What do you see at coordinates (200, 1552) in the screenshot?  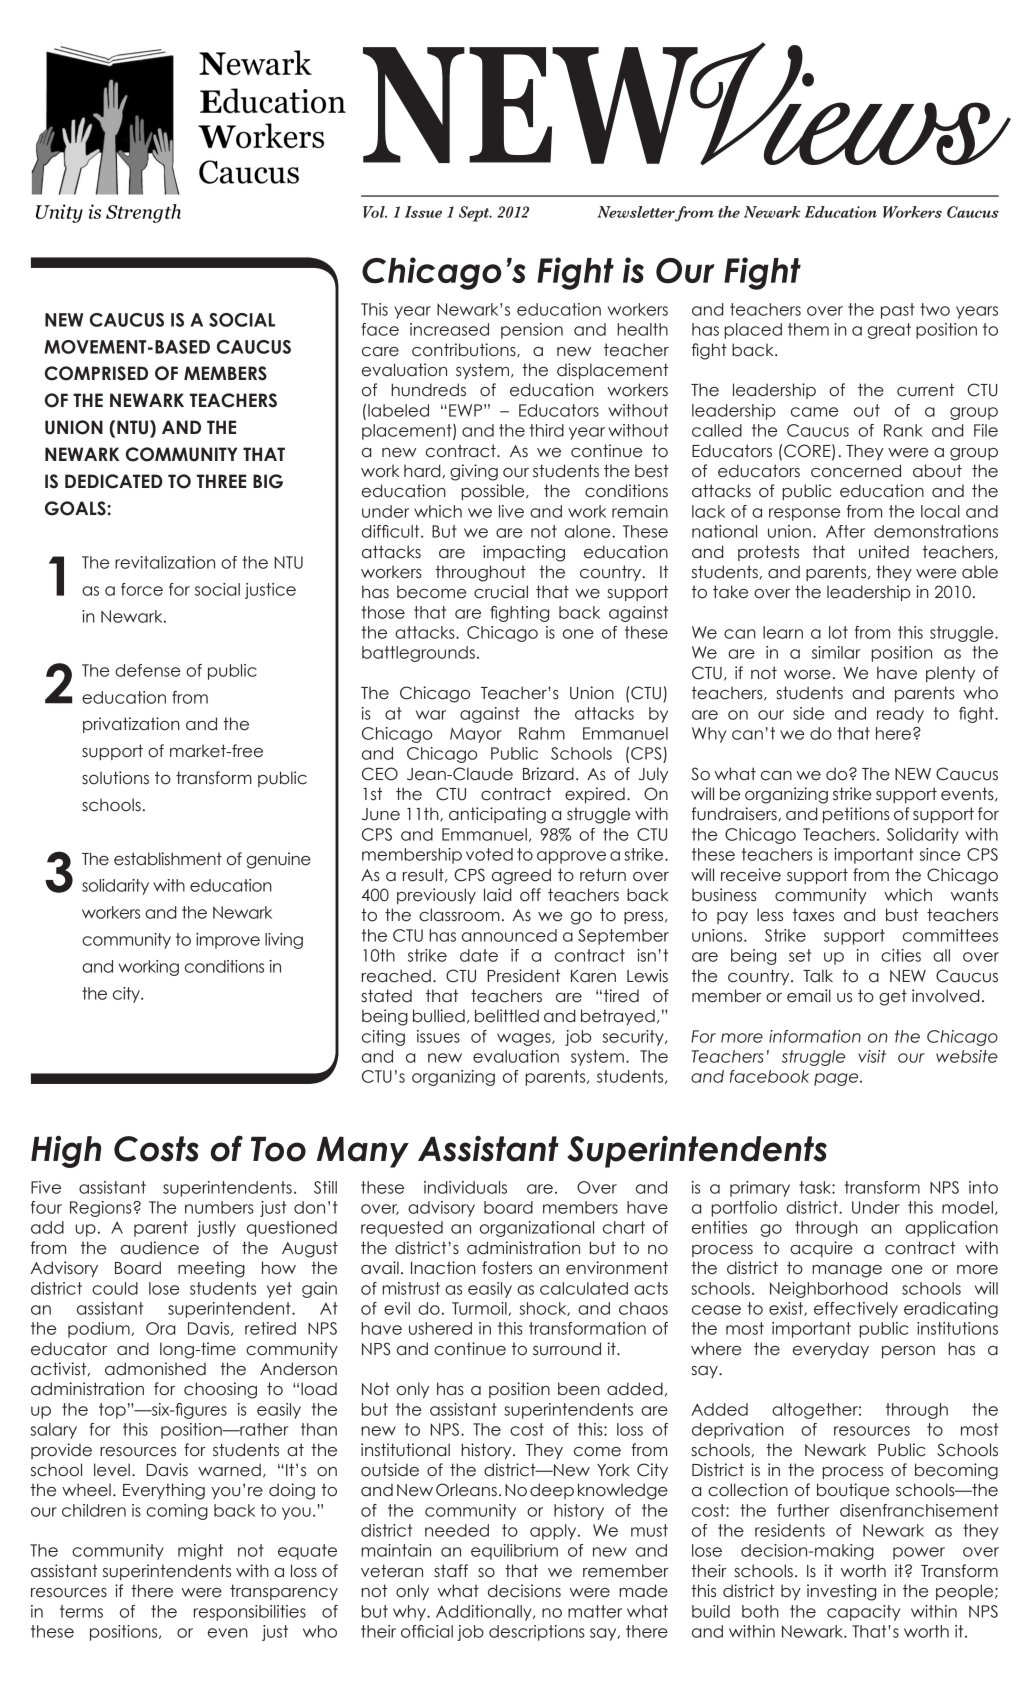 I see `might` at bounding box center [200, 1552].
